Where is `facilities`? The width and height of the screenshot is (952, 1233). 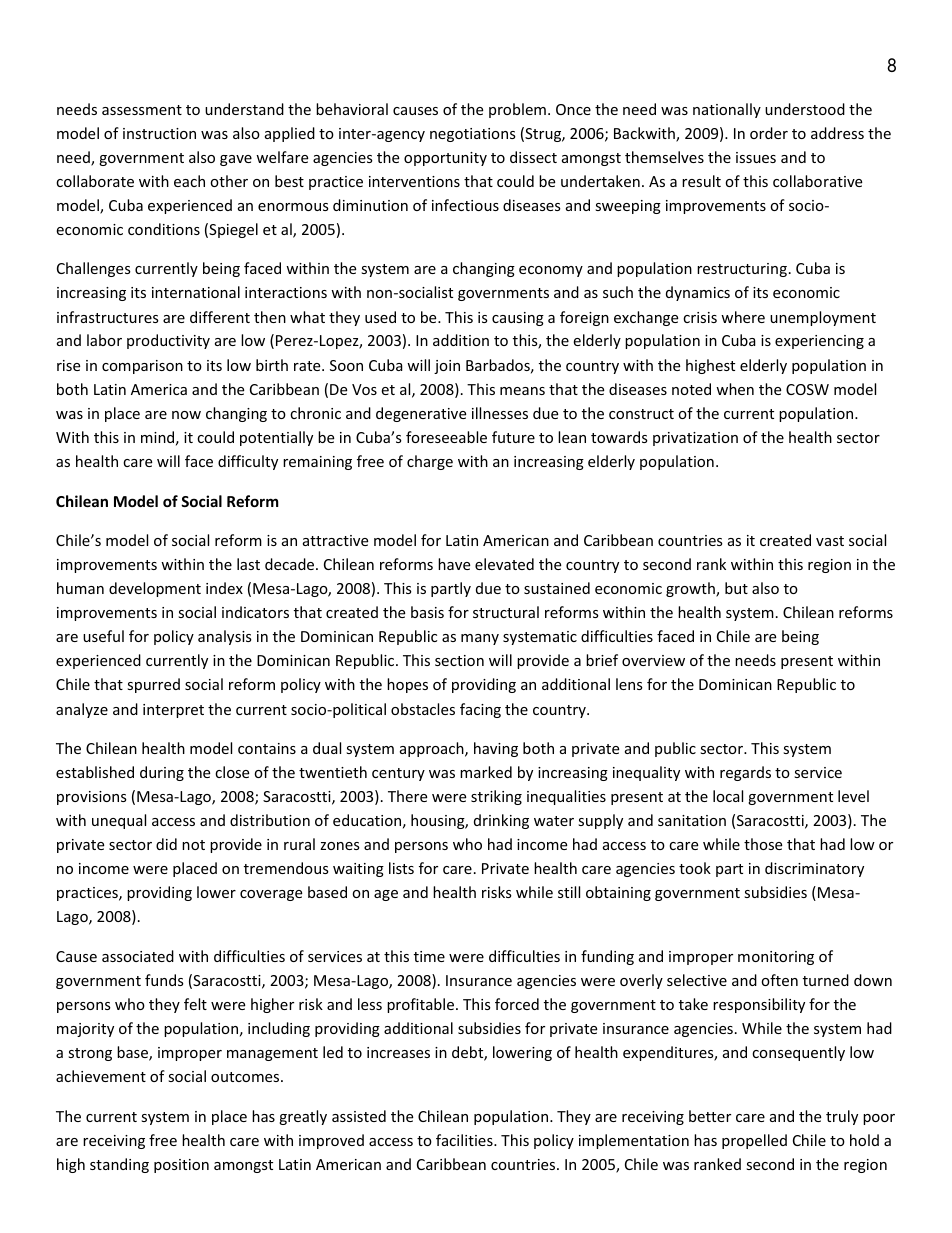
facilities is located at coordinates (465, 1140).
